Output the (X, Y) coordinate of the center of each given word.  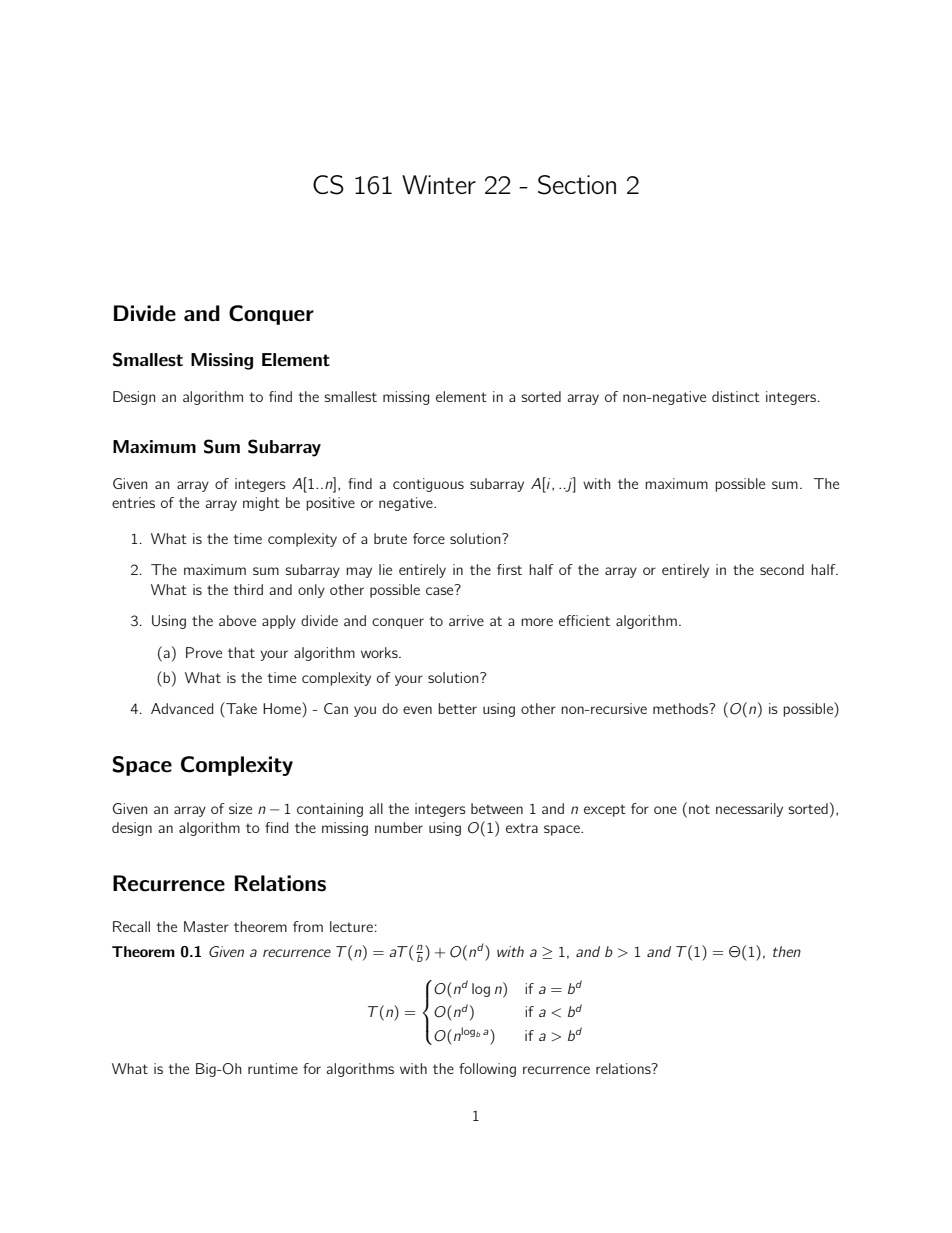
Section (577, 185)
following (487, 1070)
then (787, 951)
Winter (439, 184)
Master (206, 926)
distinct (736, 396)
